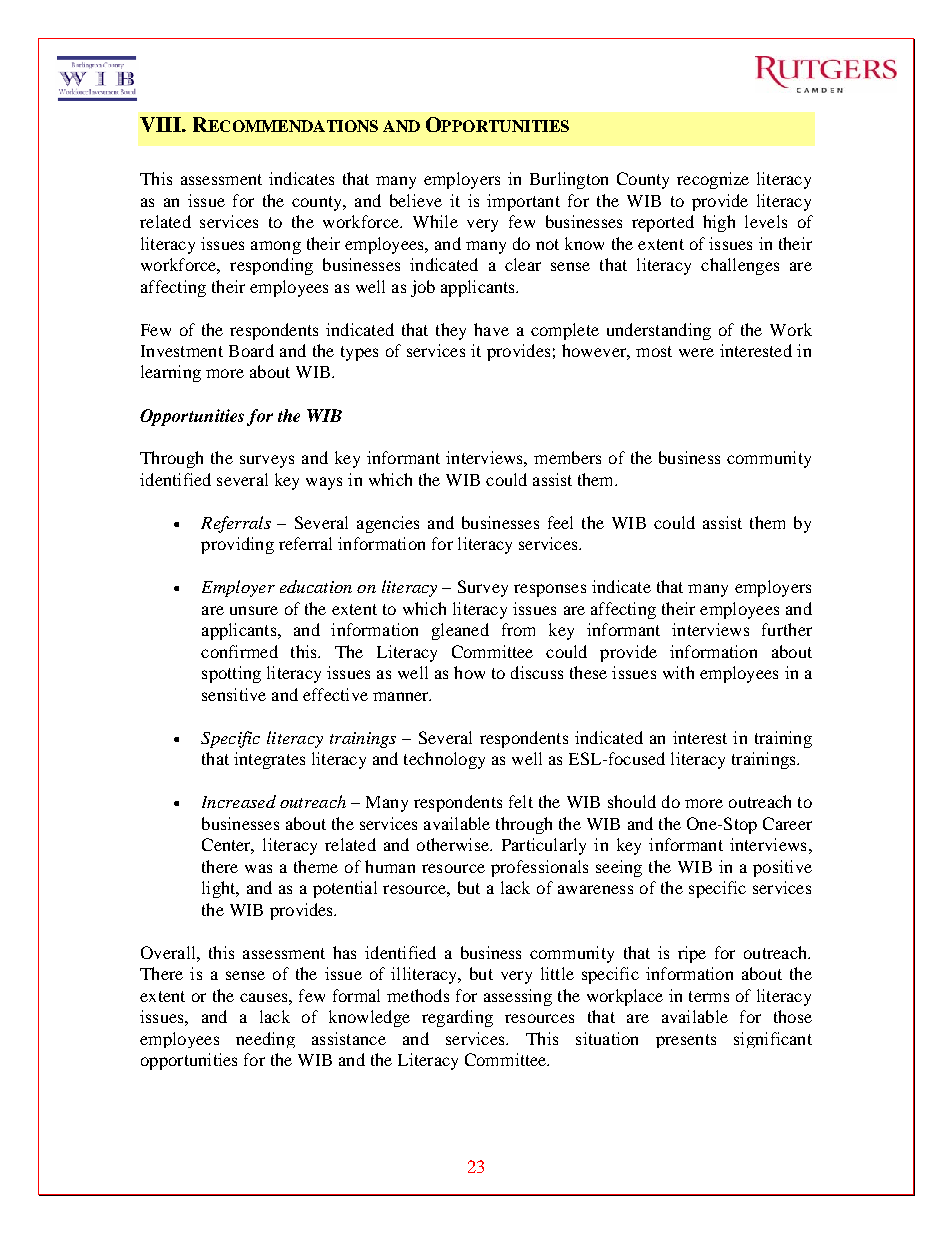 The image size is (952, 1233). I want to click on with, so click(678, 672).
